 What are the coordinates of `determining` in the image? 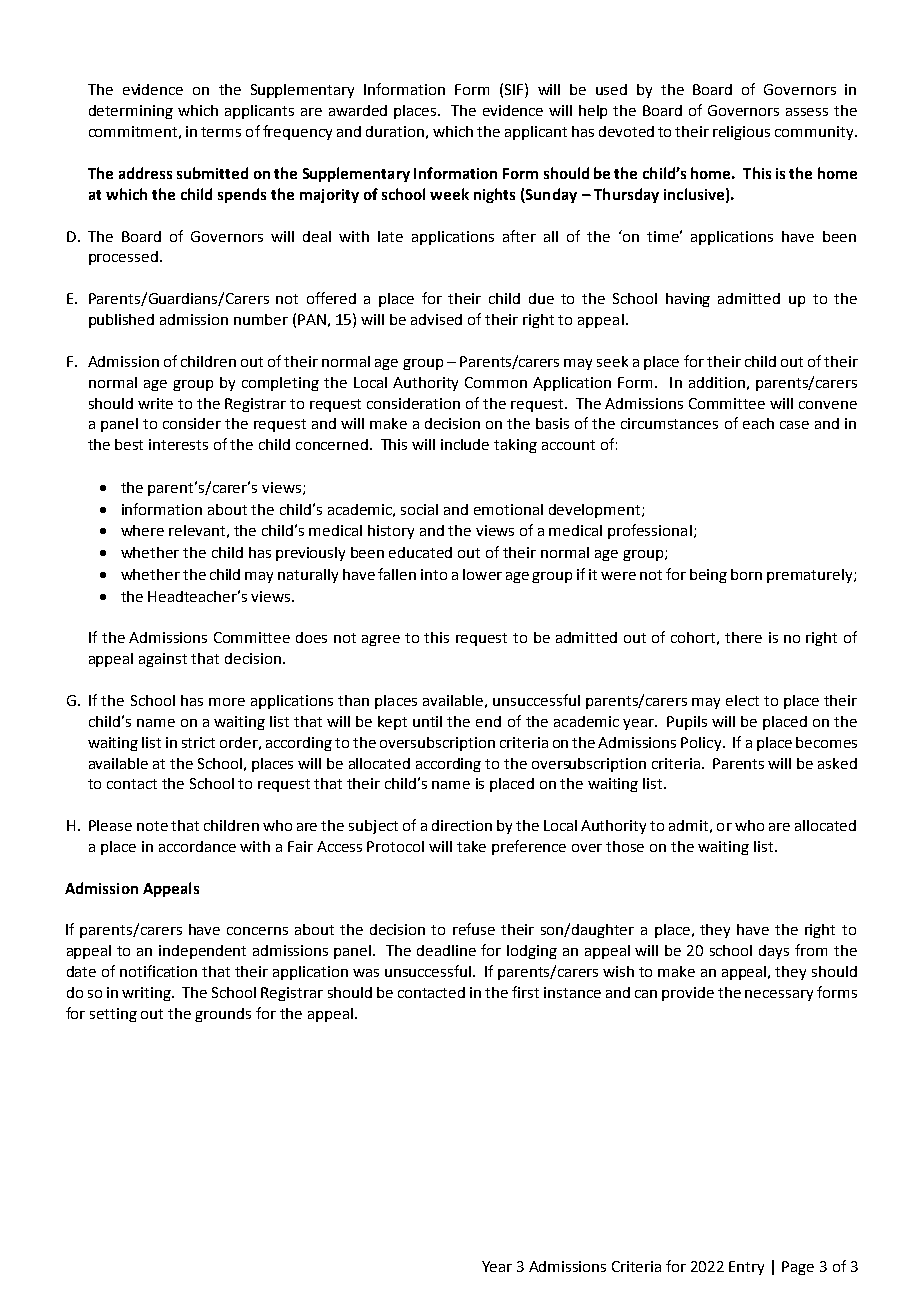 It's located at (131, 112).
